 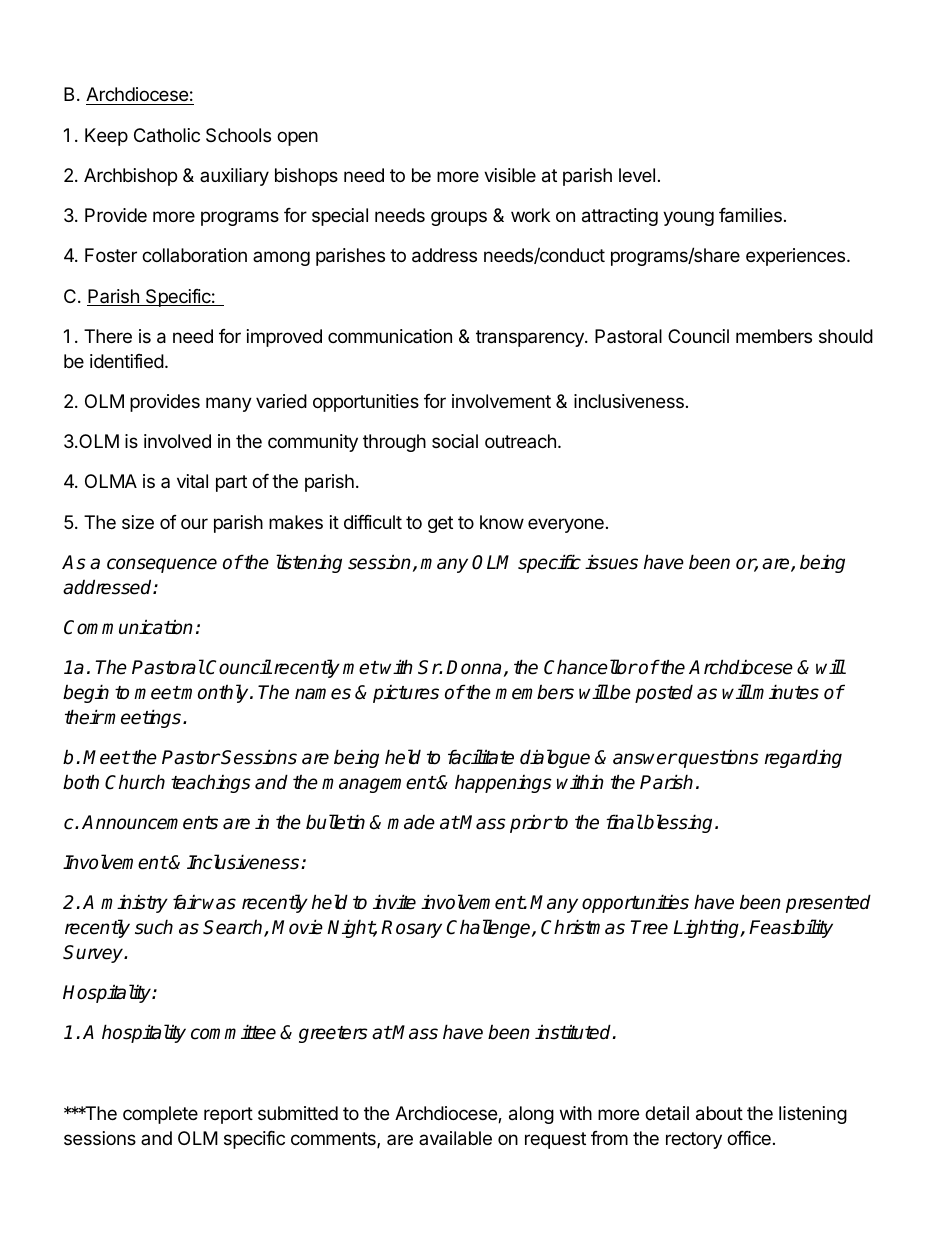 I want to click on families, so click(x=750, y=215).
